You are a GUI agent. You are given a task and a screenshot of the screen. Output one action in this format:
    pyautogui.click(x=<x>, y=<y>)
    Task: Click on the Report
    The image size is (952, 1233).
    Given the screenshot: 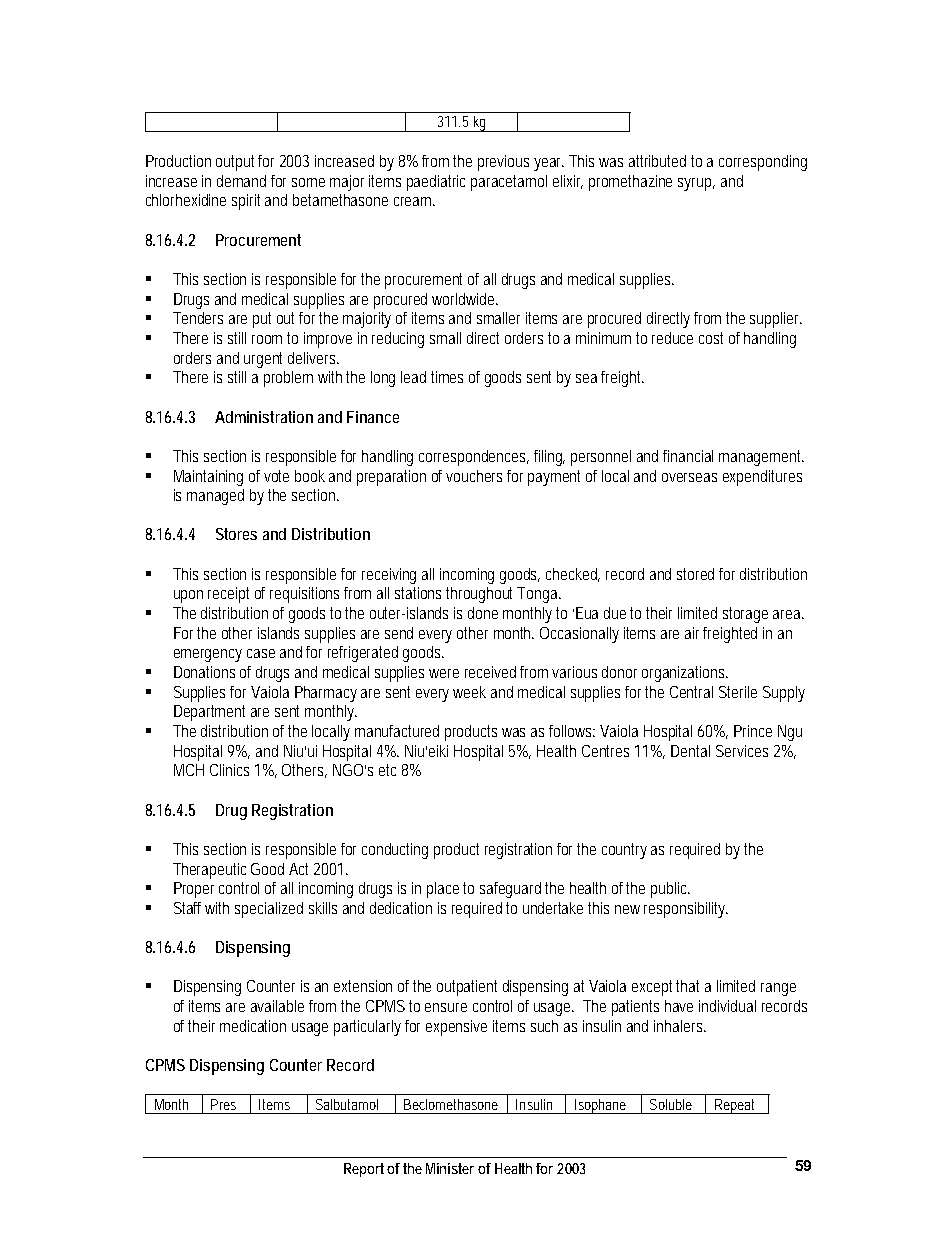 What is the action you would take?
    pyautogui.click(x=366, y=1170)
